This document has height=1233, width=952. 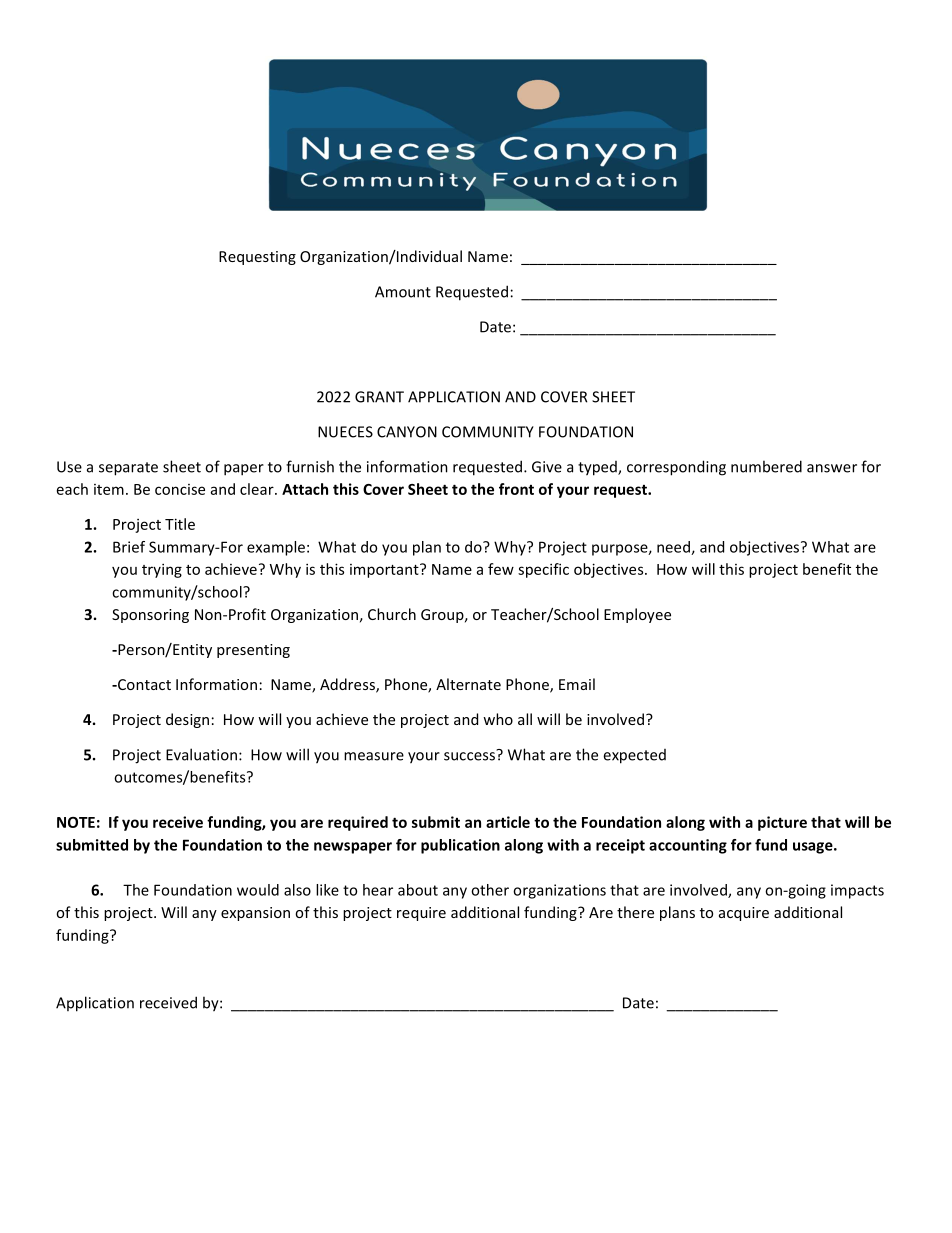 I want to click on Give, so click(x=547, y=467).
